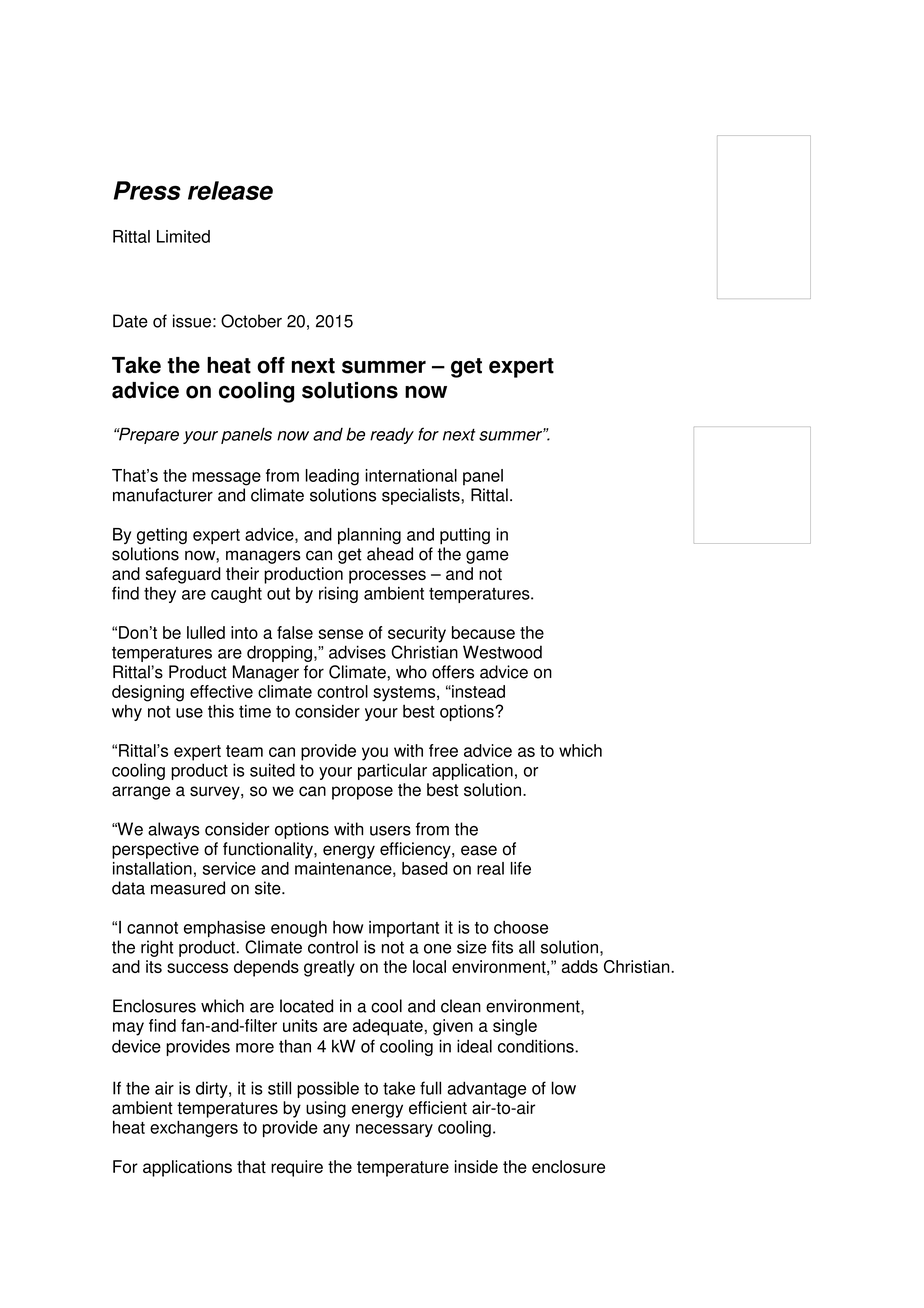 The width and height of the screenshot is (924, 1308). What do you see at coordinates (194, 1129) in the screenshot?
I see `exchangers` at bounding box center [194, 1129].
